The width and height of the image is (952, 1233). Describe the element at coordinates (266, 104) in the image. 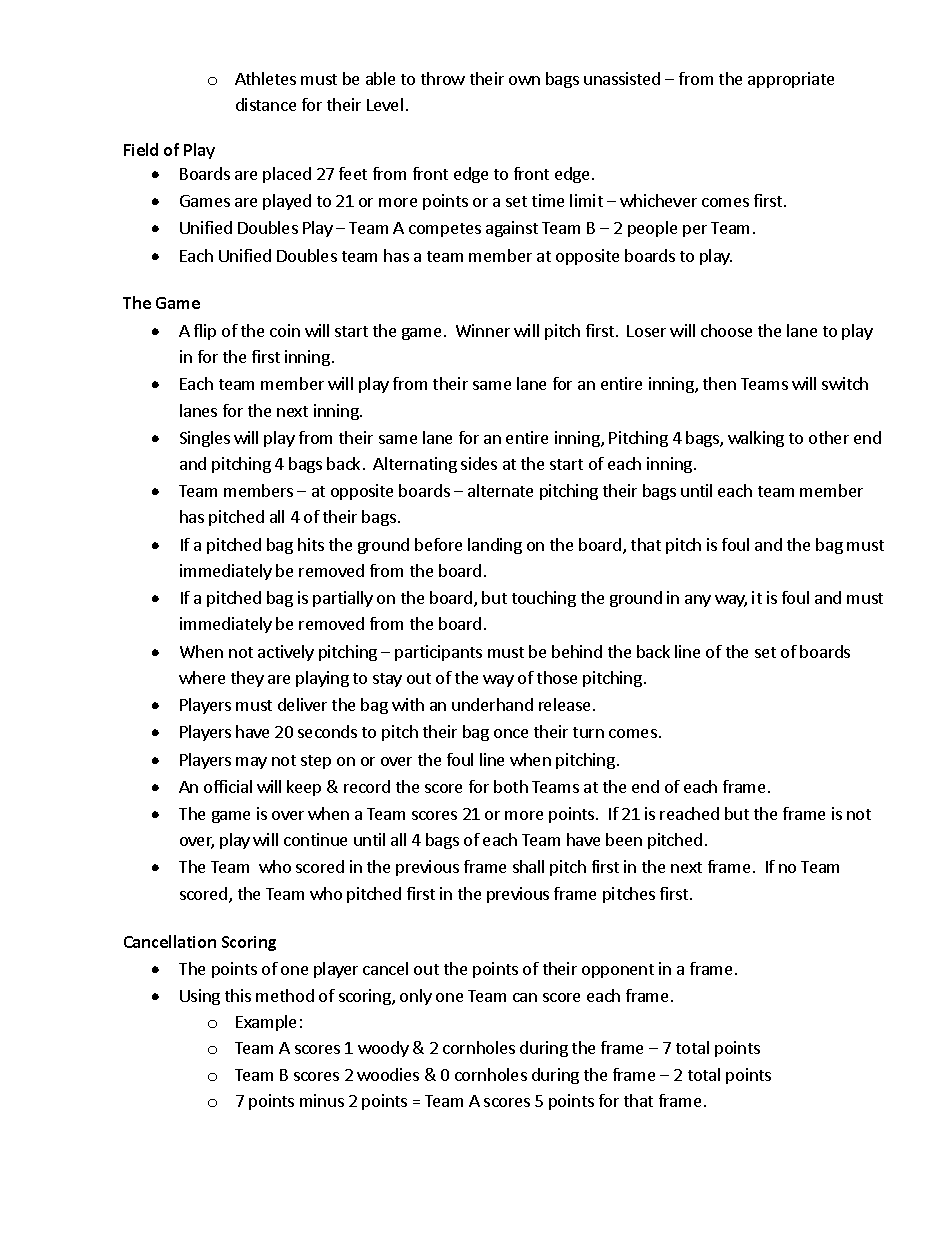

I see `distance` at that location.
